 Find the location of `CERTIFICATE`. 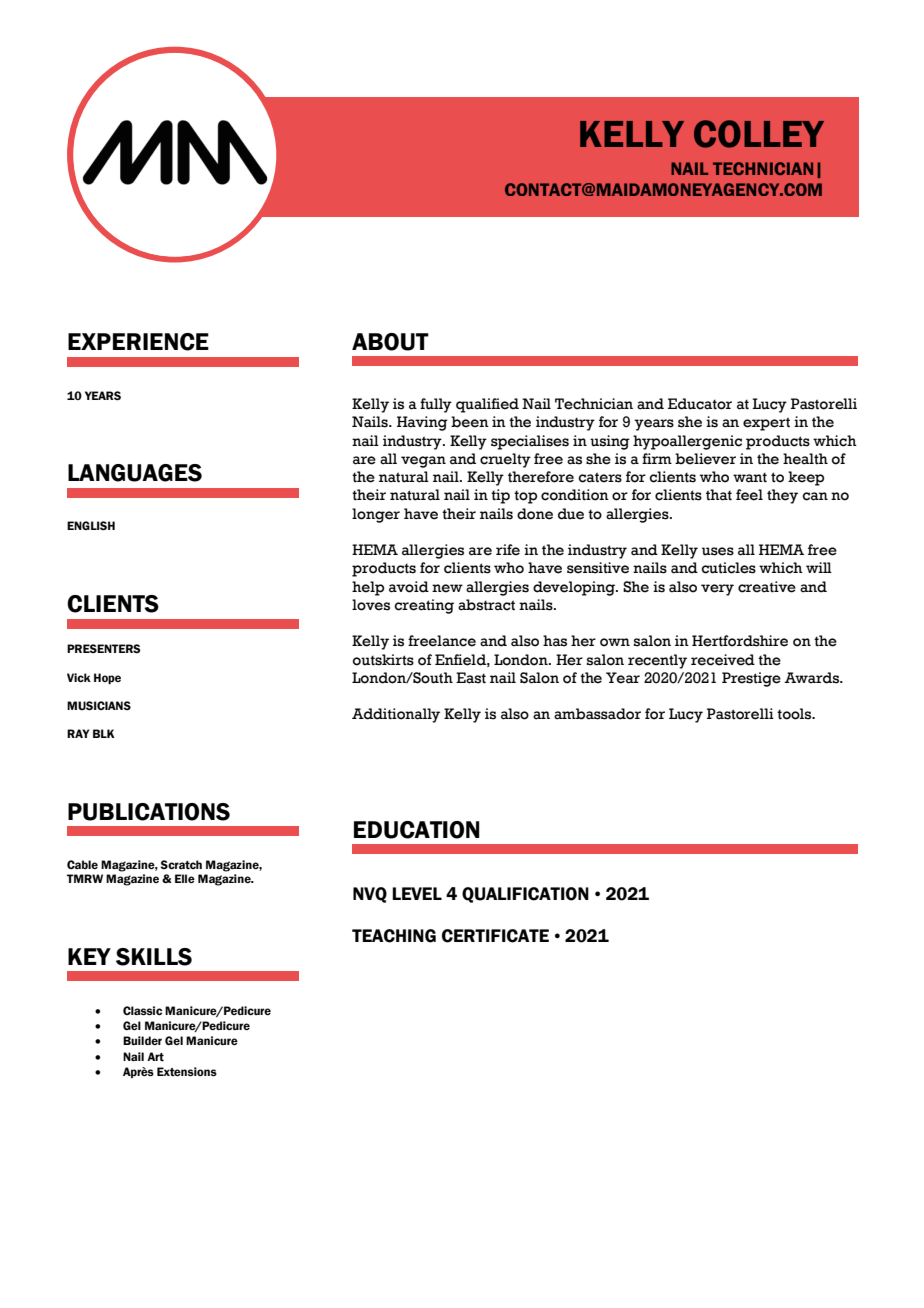

CERTIFICATE is located at coordinates (495, 936).
